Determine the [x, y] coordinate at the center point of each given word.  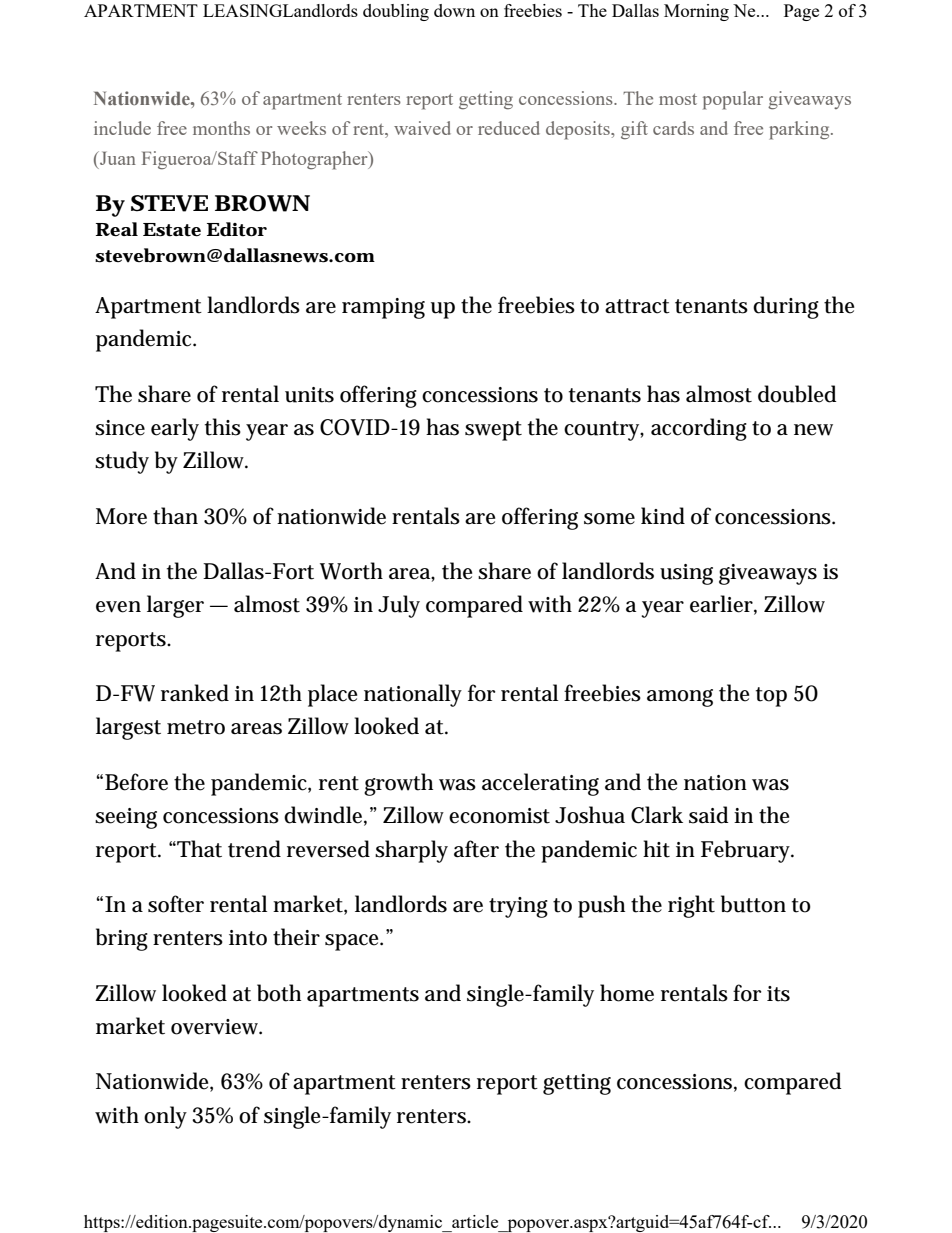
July [399, 606]
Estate [172, 230]
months [221, 128]
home [627, 993]
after [476, 849]
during [786, 307]
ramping [383, 308]
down [454, 10]
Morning [696, 12]
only [165, 1117]
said [708, 815]
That [198, 849]
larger [175, 606]
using [686, 574]
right [691, 906]
